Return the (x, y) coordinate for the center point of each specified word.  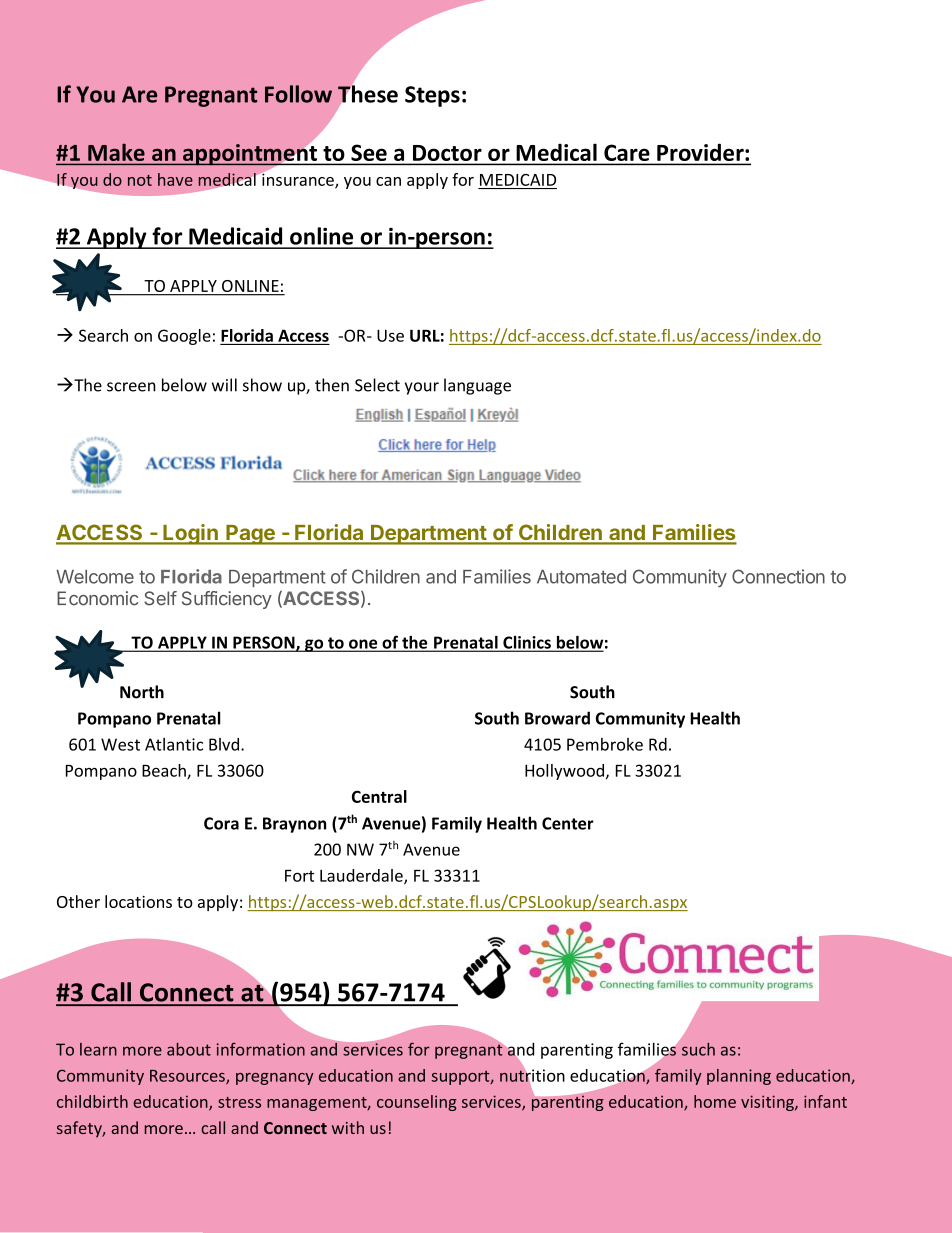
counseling (417, 1103)
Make (116, 152)
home (715, 1101)
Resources (188, 1077)
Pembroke (605, 744)
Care (626, 153)
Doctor (447, 153)
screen (131, 387)
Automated (581, 577)
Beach (165, 771)
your (422, 388)
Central (379, 796)
